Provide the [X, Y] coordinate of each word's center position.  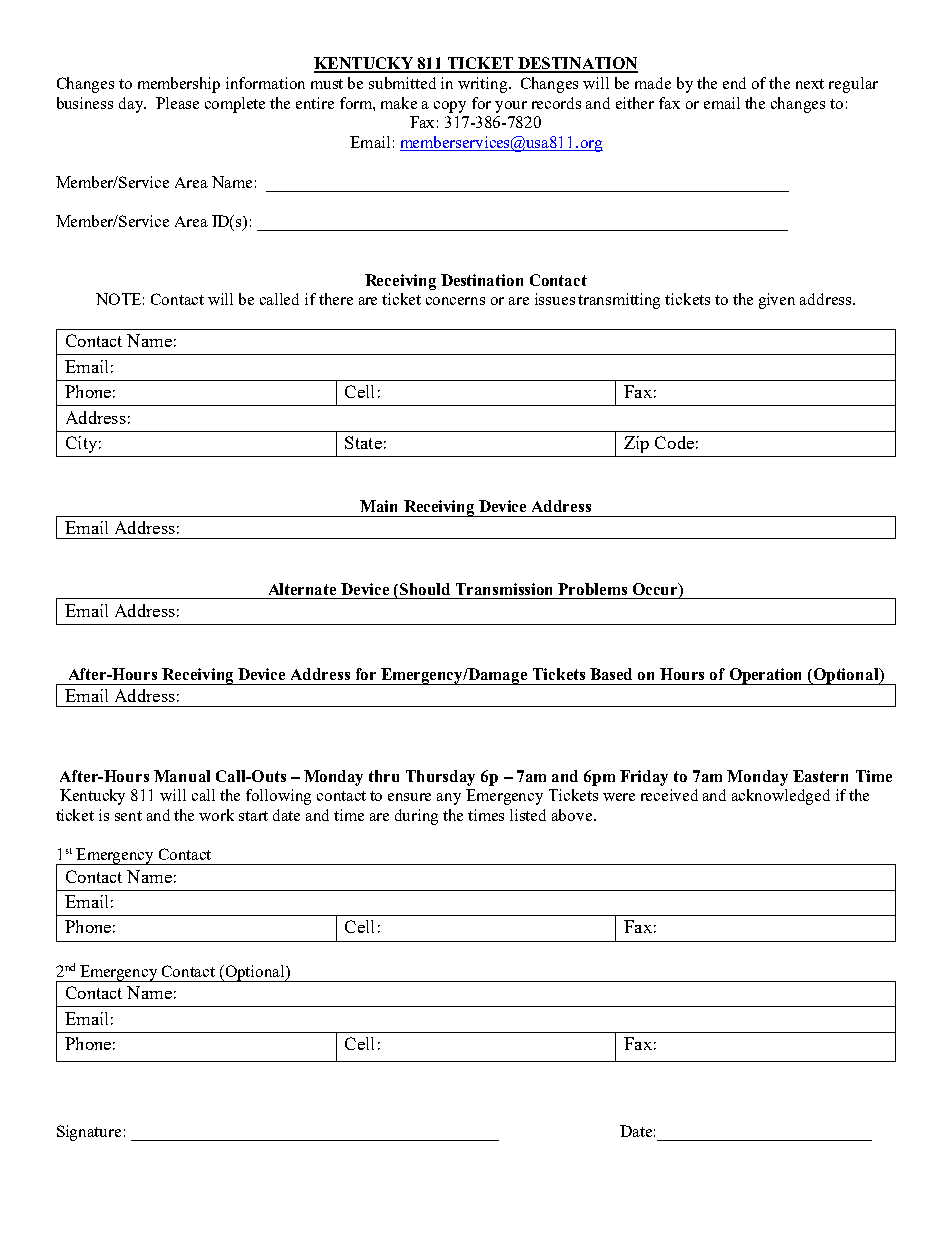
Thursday [440, 778]
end [734, 83]
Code [674, 442]
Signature [89, 1133]
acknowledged [781, 797]
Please [177, 103]
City [81, 444]
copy [450, 107]
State [363, 442]
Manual [182, 776]
